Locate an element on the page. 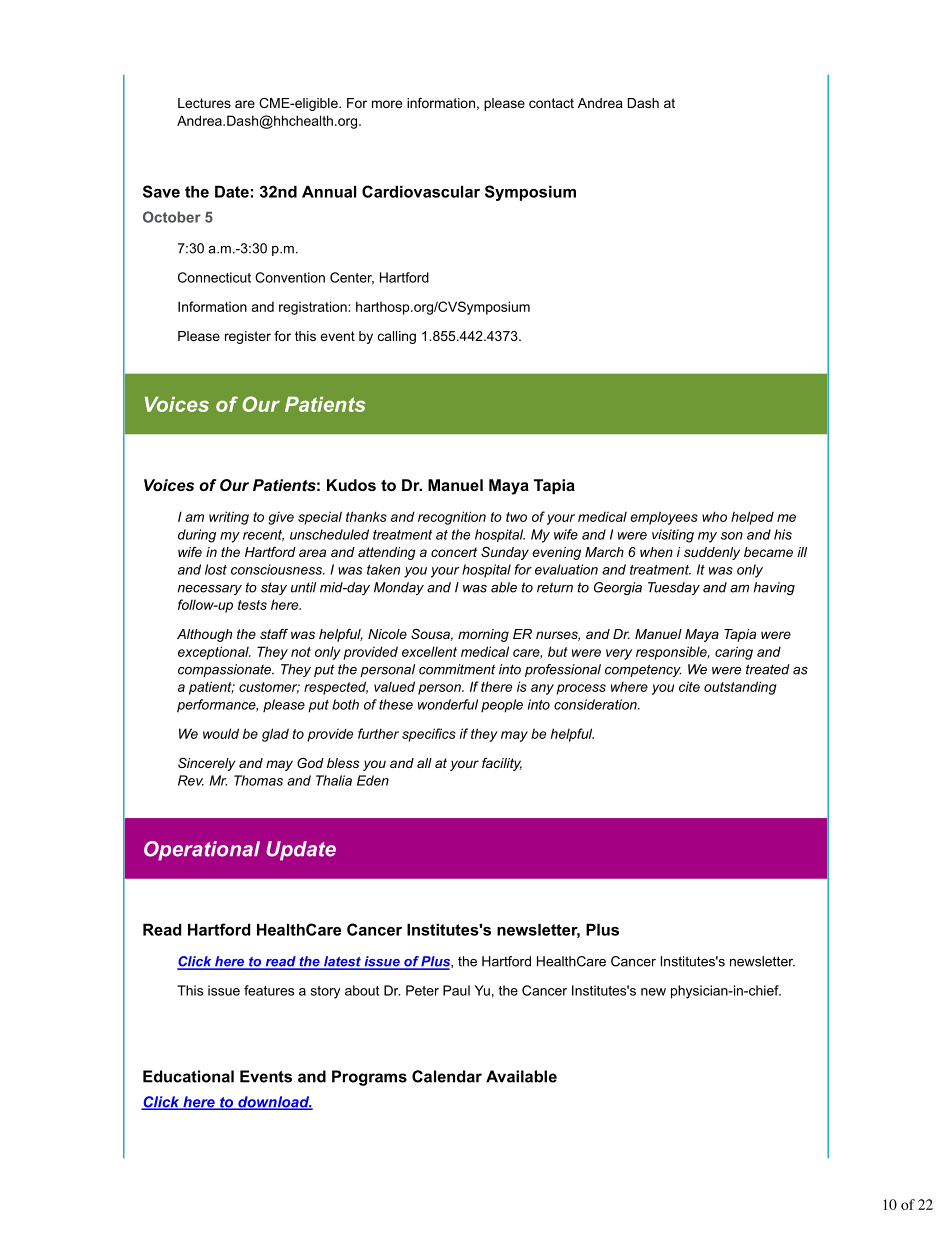 The height and width of the image is (1233, 952). who is located at coordinates (714, 516).
